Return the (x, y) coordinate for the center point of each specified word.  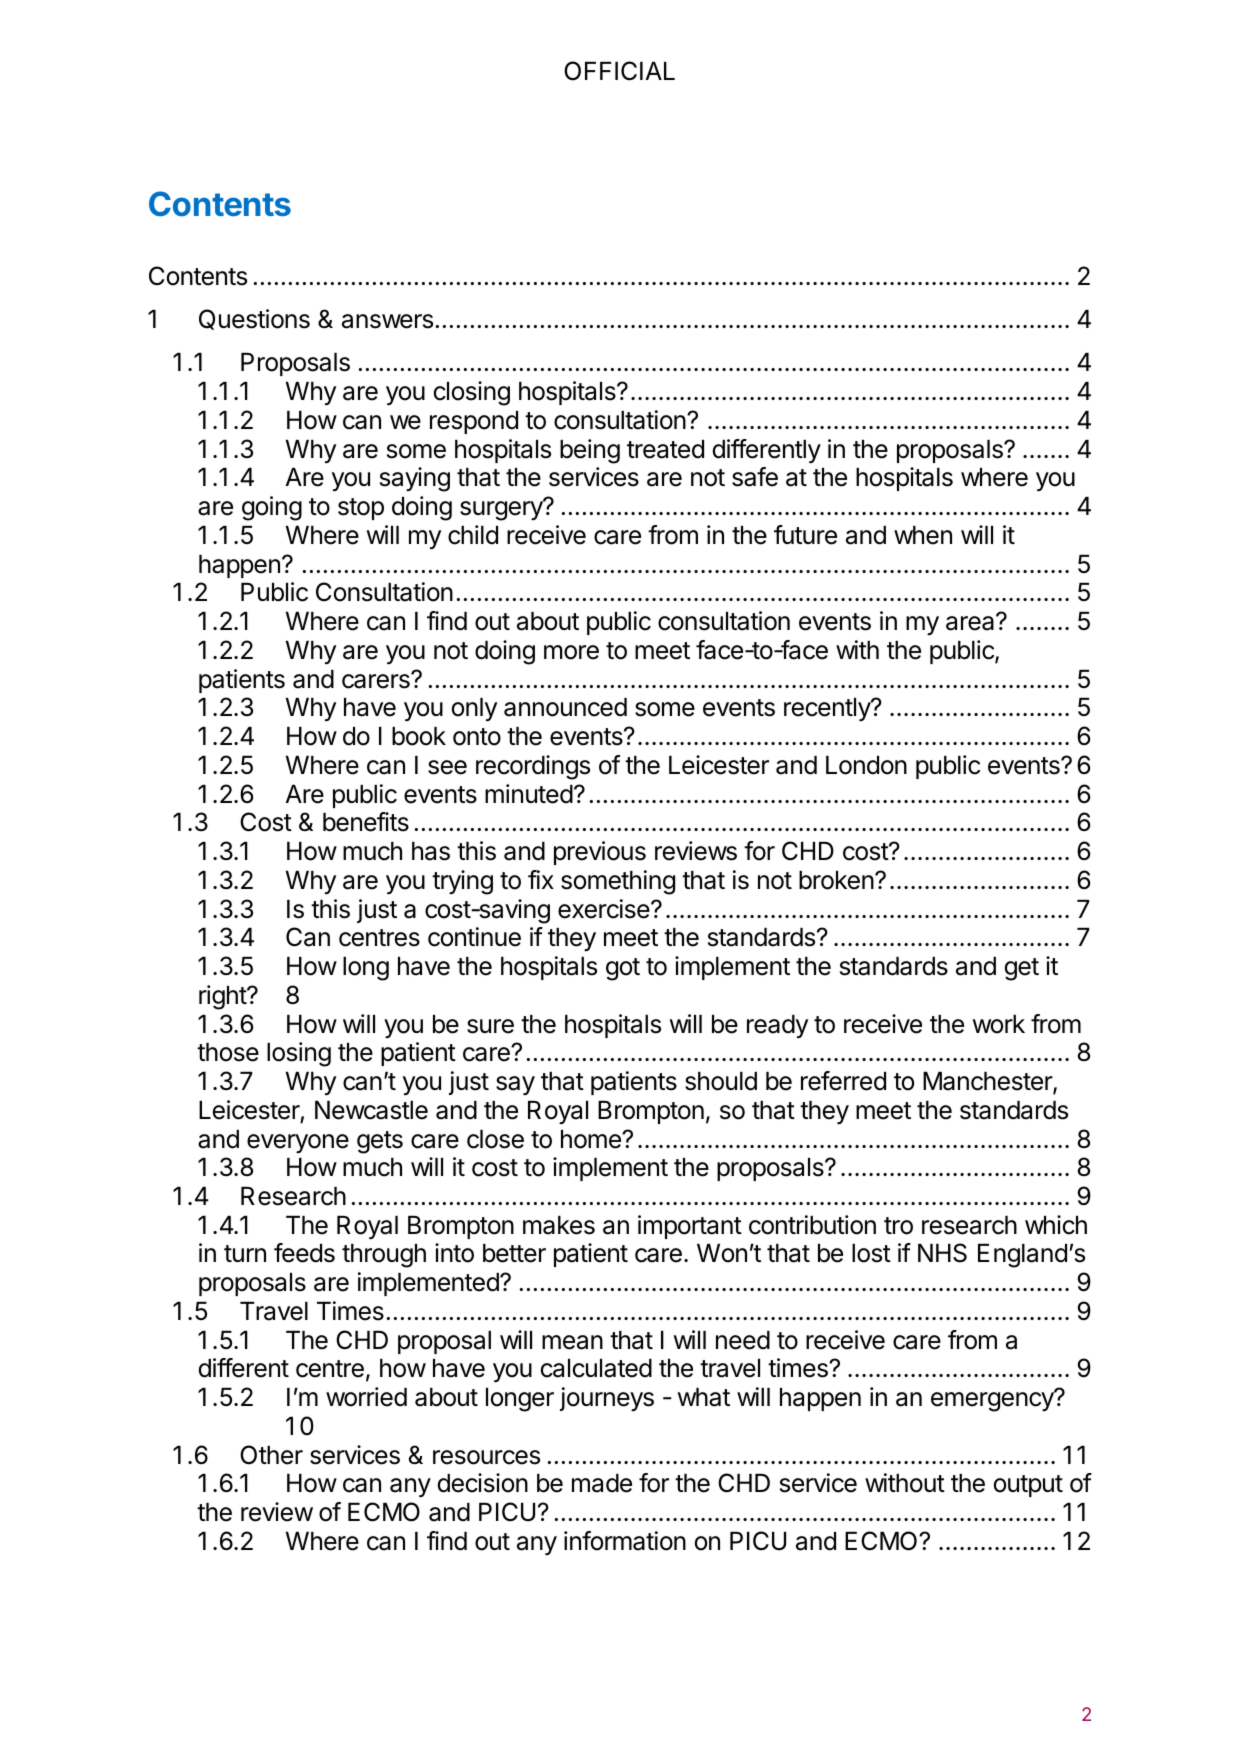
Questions (254, 319)
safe (755, 477)
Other (271, 1455)
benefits (366, 822)
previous (600, 853)
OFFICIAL (619, 71)
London (866, 765)
